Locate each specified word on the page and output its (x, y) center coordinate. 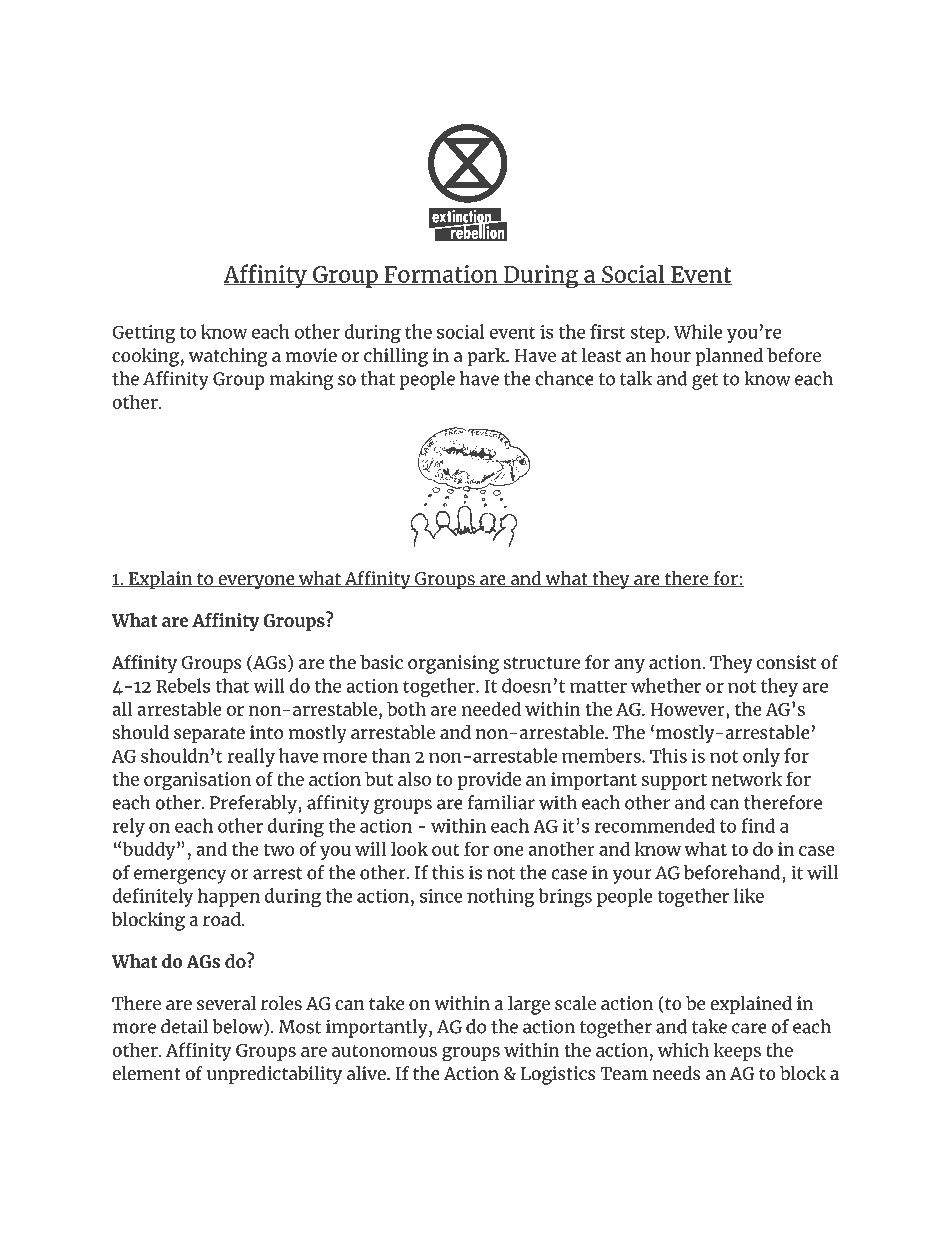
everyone (256, 582)
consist (786, 662)
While (698, 331)
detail (184, 1026)
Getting (144, 334)
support (674, 782)
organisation (197, 781)
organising (453, 664)
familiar (501, 802)
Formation (441, 275)
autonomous (384, 1051)
